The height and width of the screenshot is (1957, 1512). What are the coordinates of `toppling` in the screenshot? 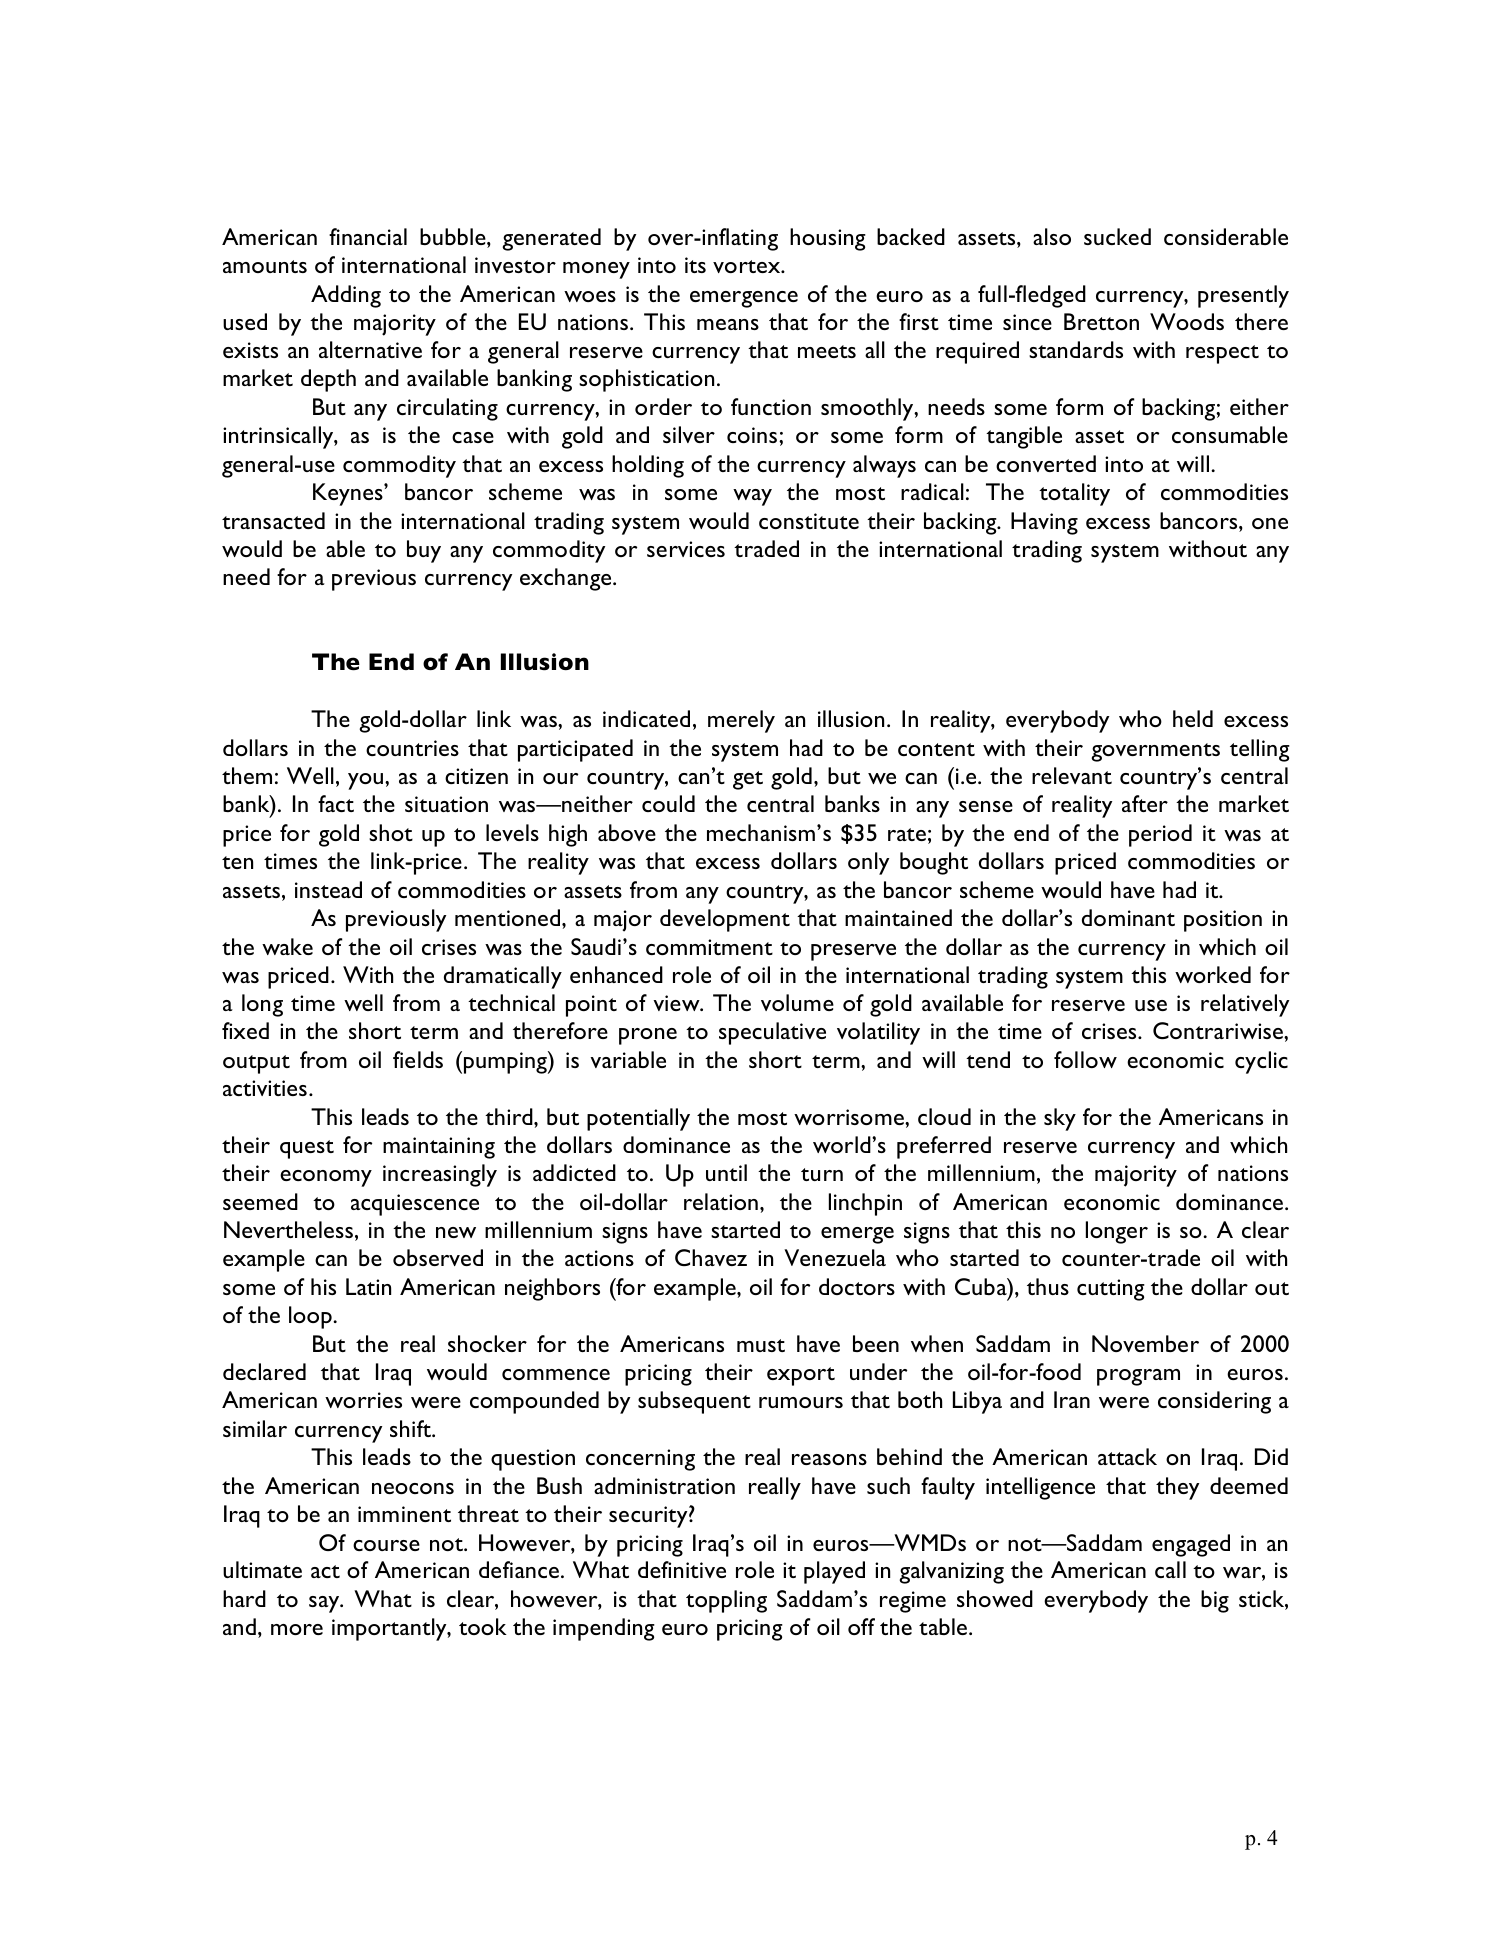 It's located at (726, 1601).
